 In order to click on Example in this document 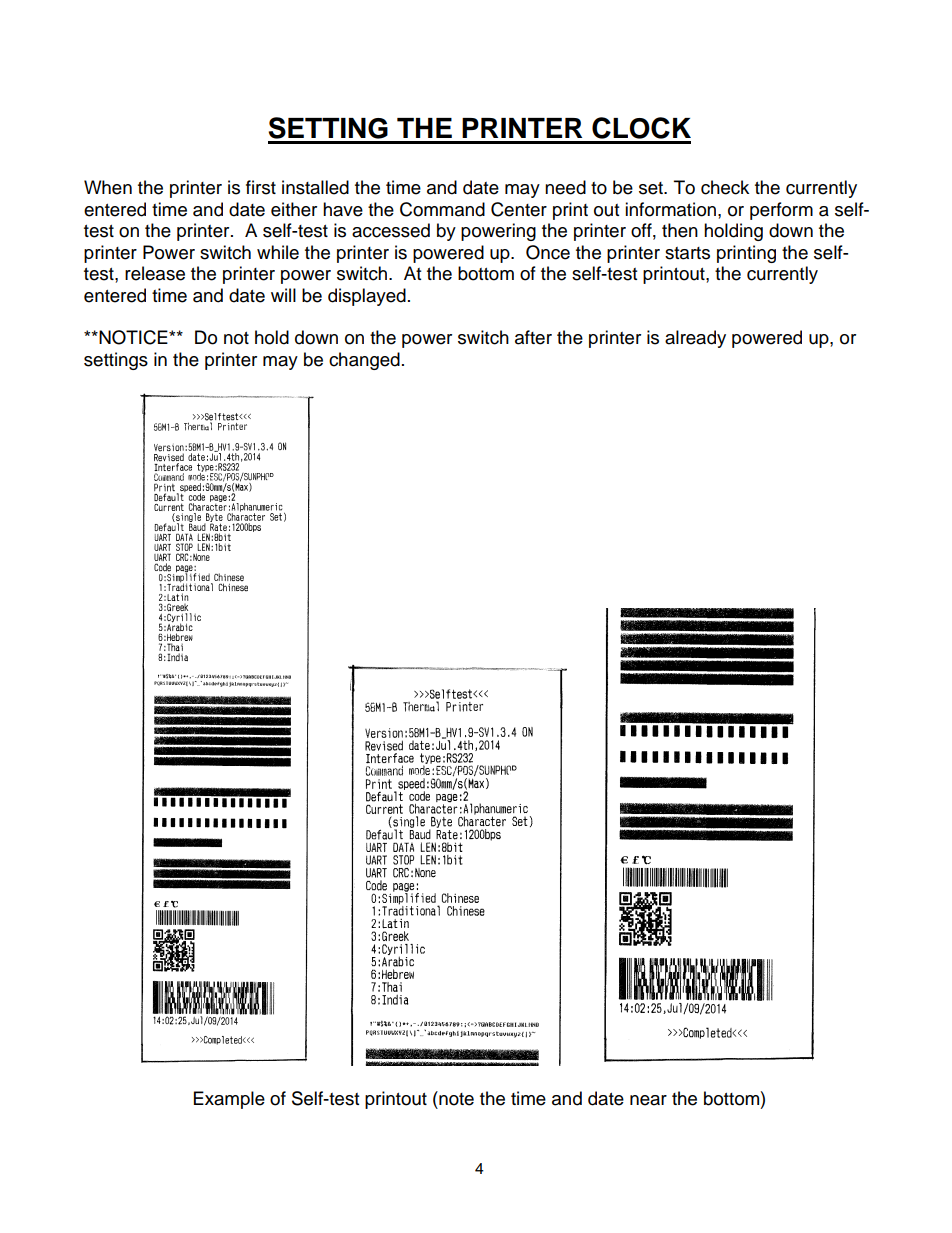, I will do `click(229, 1100)`.
